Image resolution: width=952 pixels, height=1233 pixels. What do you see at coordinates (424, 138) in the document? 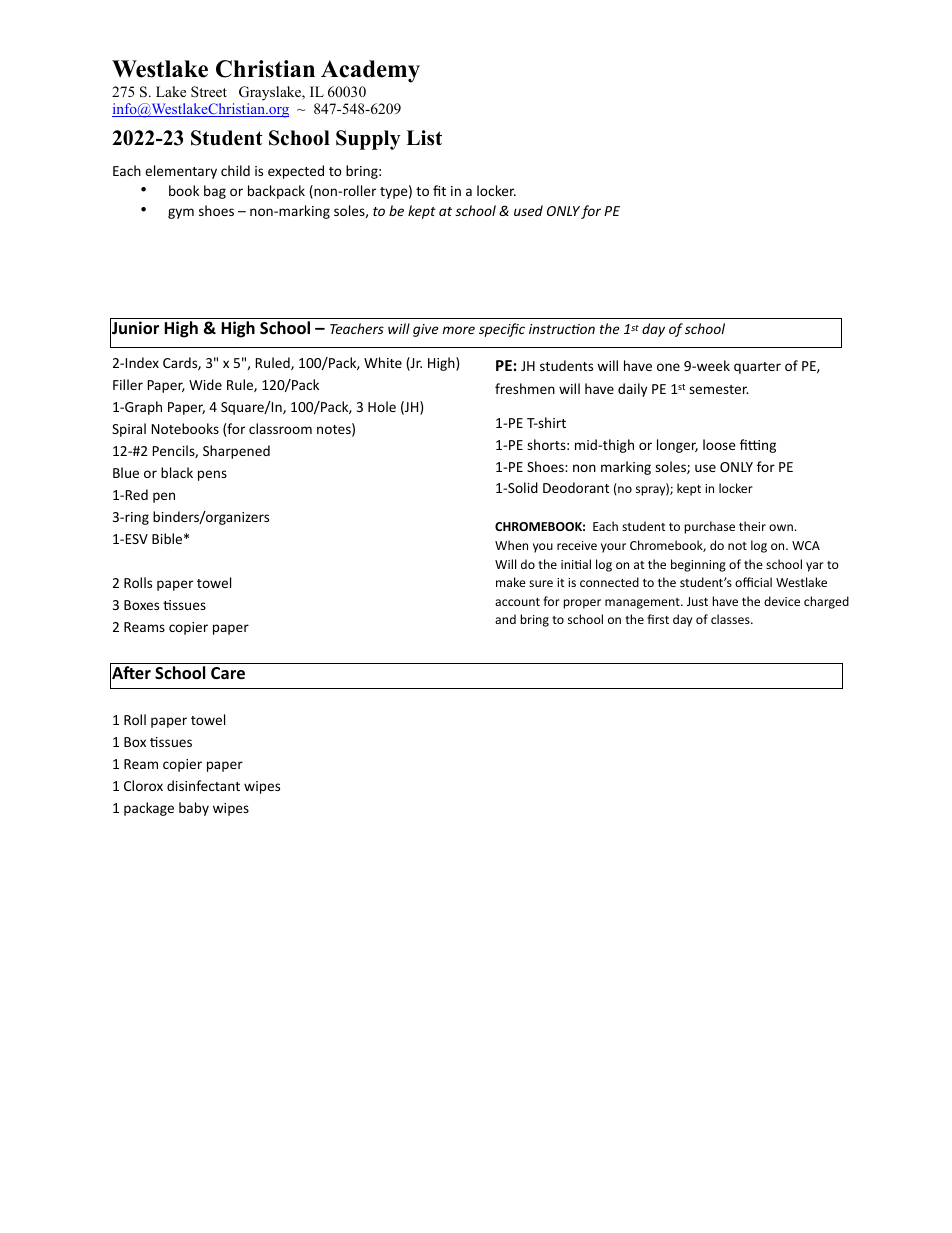
I see `List` at bounding box center [424, 138].
